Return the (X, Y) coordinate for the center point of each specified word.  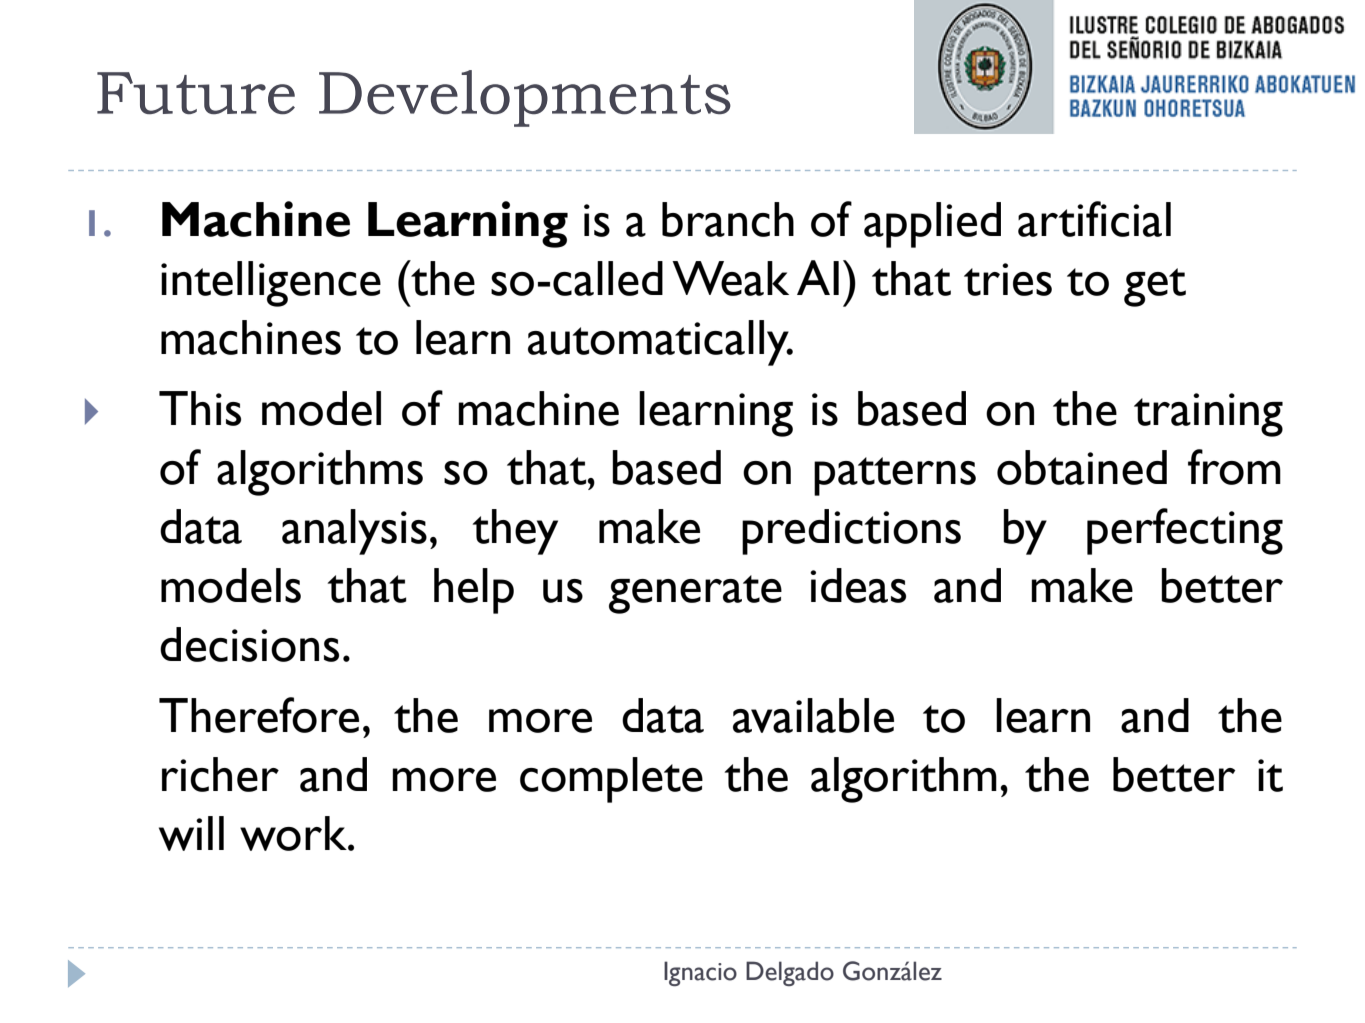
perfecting (1185, 531)
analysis (354, 532)
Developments (525, 98)
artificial (1094, 219)
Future (196, 93)
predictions (851, 532)
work (294, 833)
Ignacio (700, 973)
